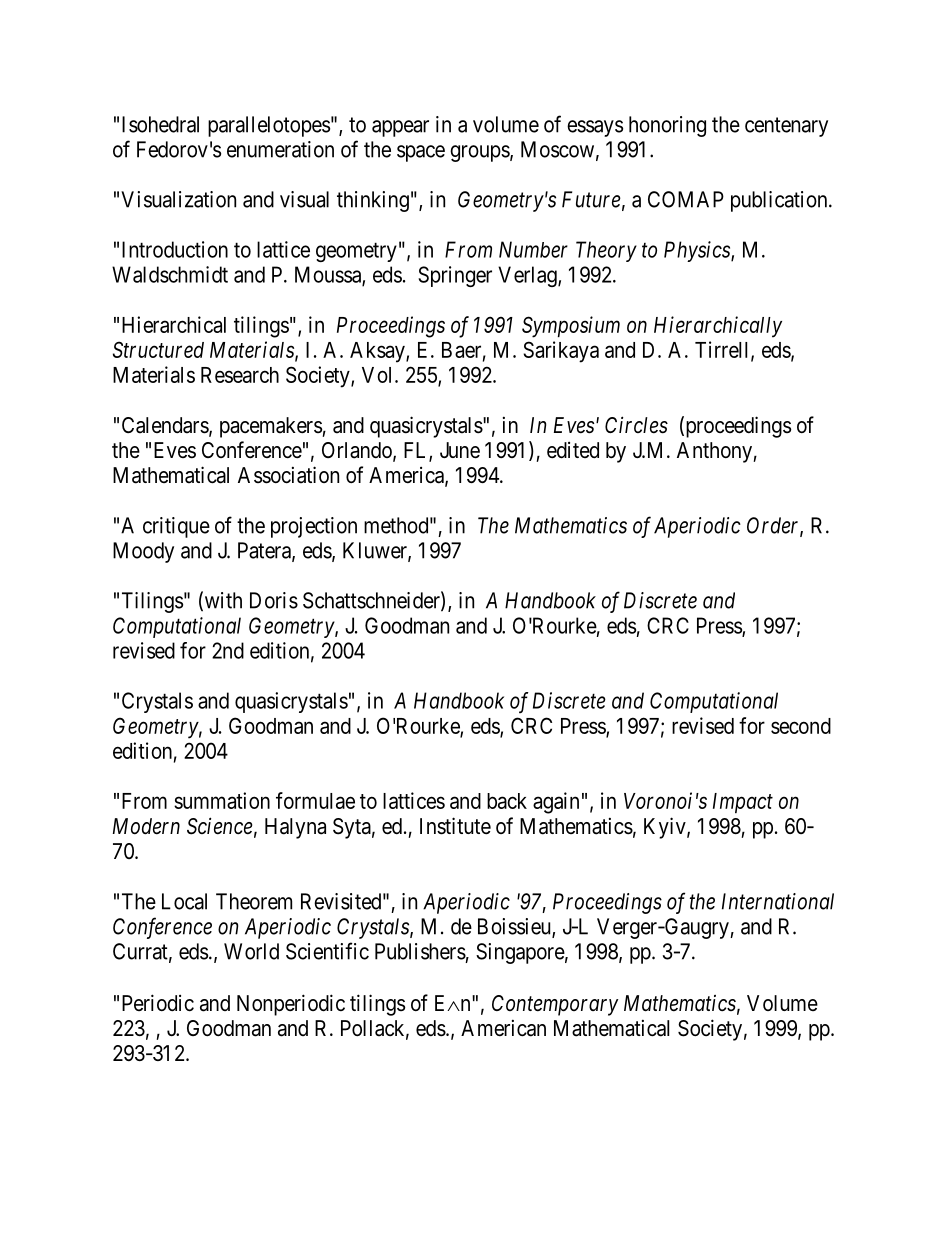 The width and height of the screenshot is (952, 1233). What do you see at coordinates (636, 425) in the screenshot?
I see `Circles` at bounding box center [636, 425].
